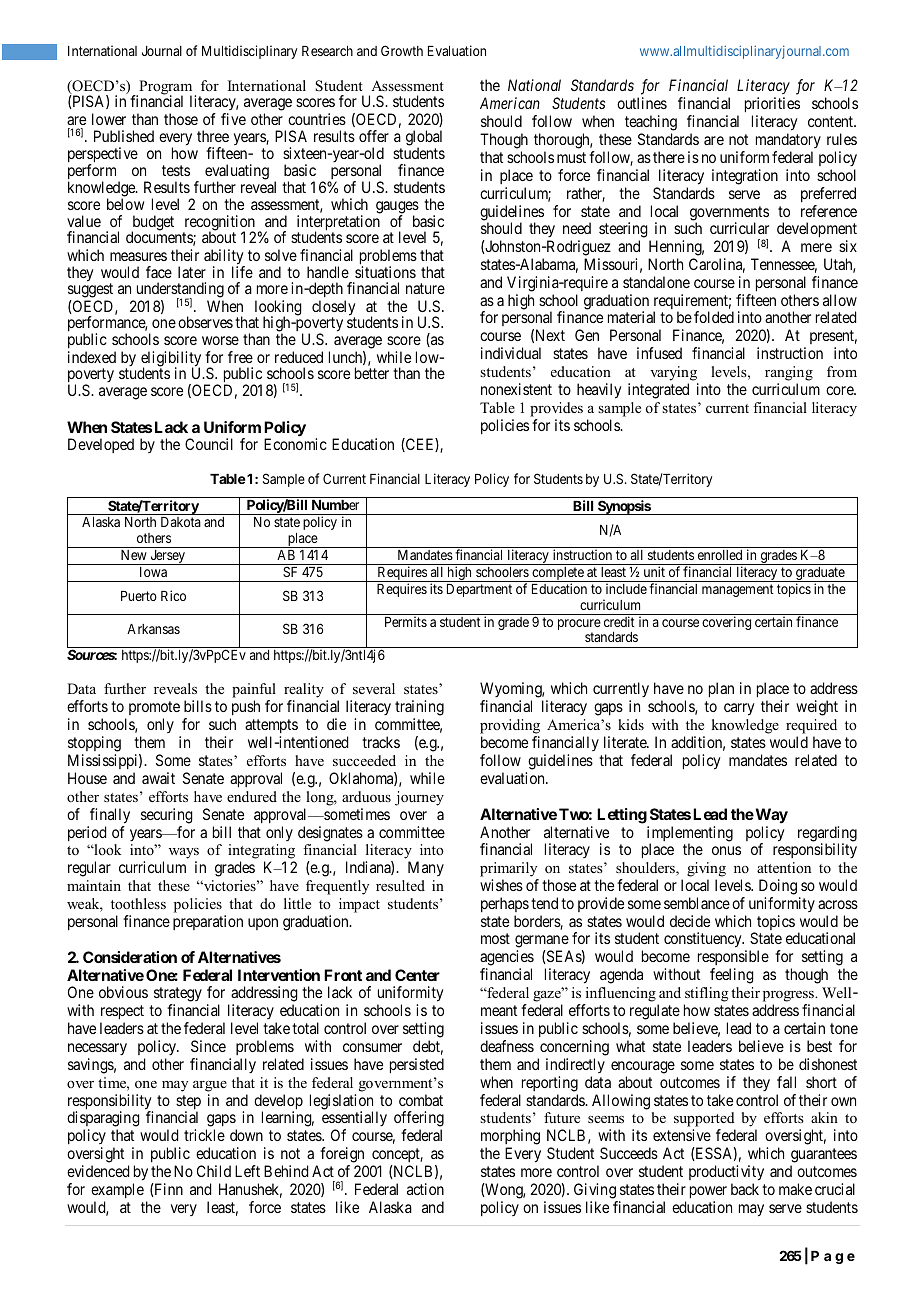 Image resolution: width=924 pixels, height=1308 pixels. What do you see at coordinates (425, 288) in the screenshot?
I see `nature` at bounding box center [425, 288].
